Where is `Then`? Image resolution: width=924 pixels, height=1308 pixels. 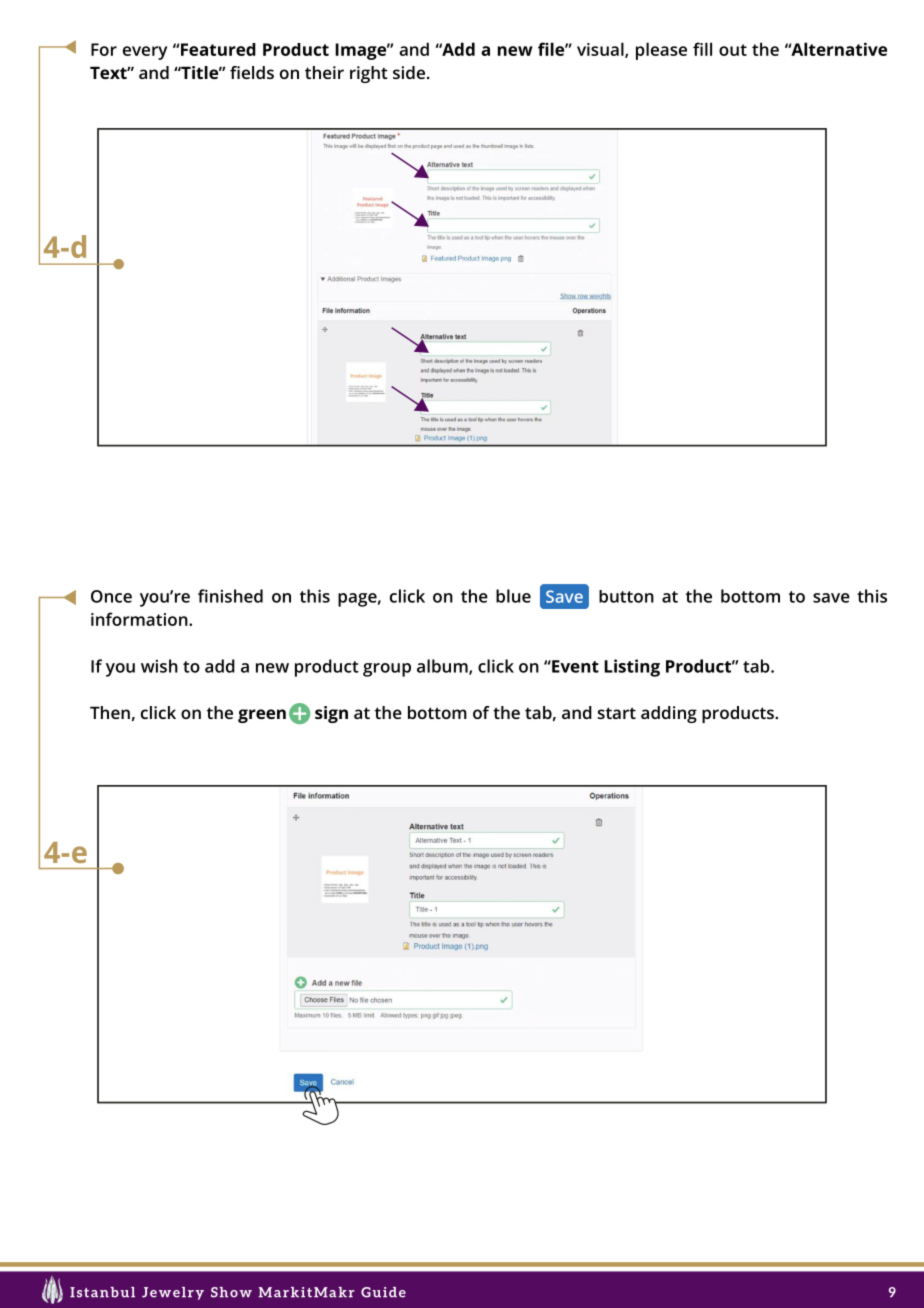
Then is located at coordinates (110, 712).
